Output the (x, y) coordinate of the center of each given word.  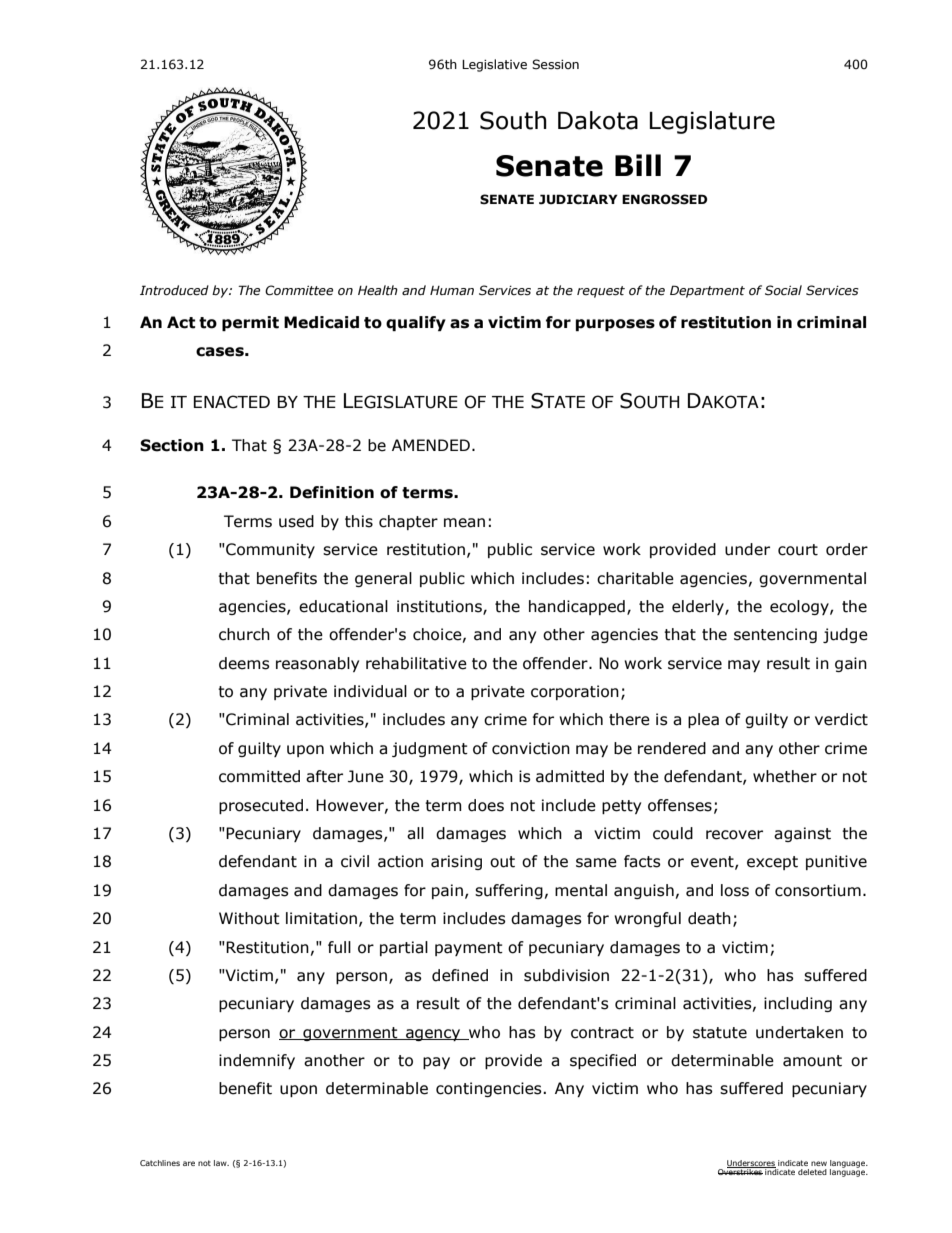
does (486, 805)
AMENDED (431, 445)
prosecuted (261, 806)
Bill (638, 165)
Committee (299, 290)
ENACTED (232, 402)
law (221, 1163)
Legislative (494, 65)
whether (785, 776)
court (798, 550)
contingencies (490, 1089)
